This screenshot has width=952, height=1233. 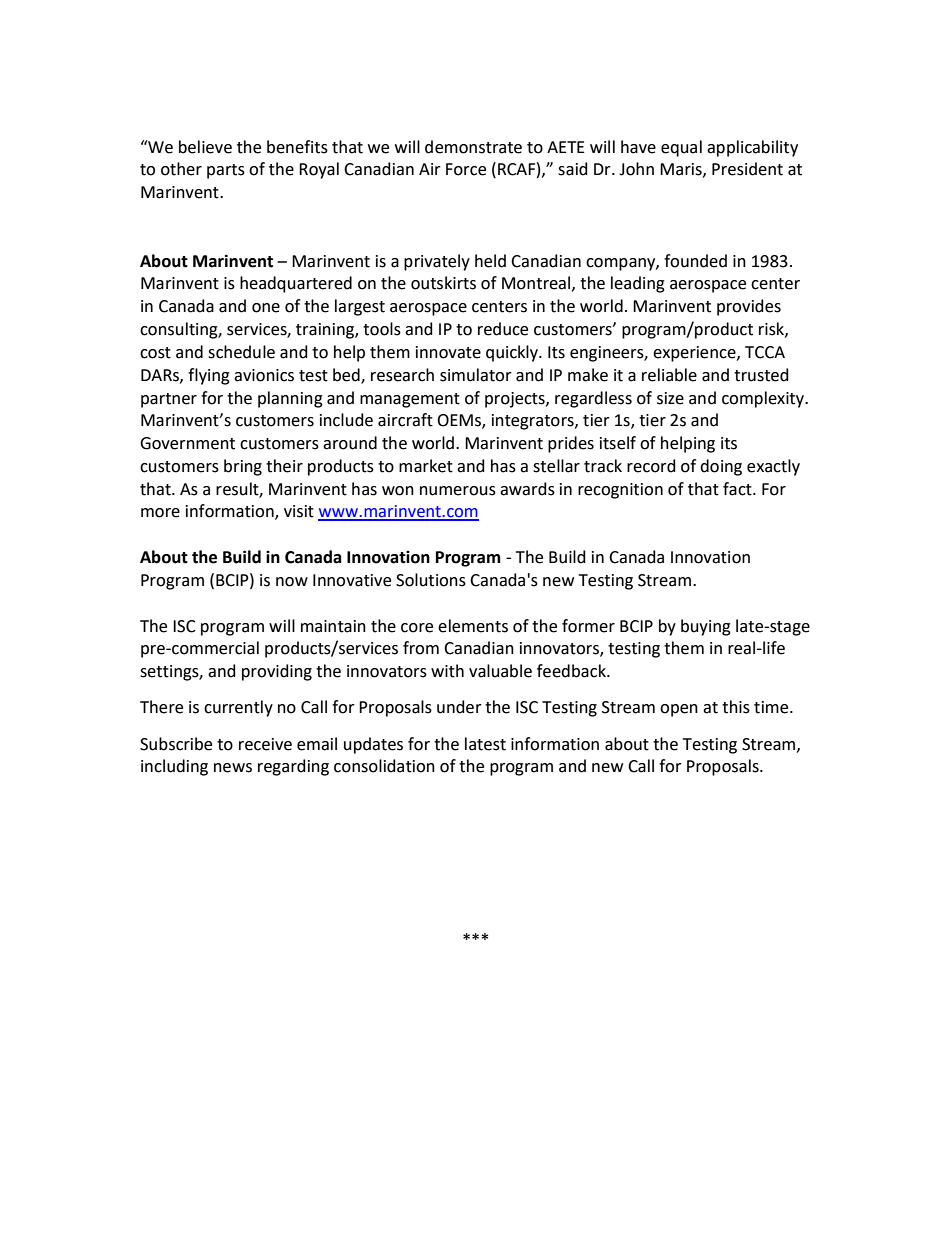 I want to click on market, so click(x=426, y=466).
